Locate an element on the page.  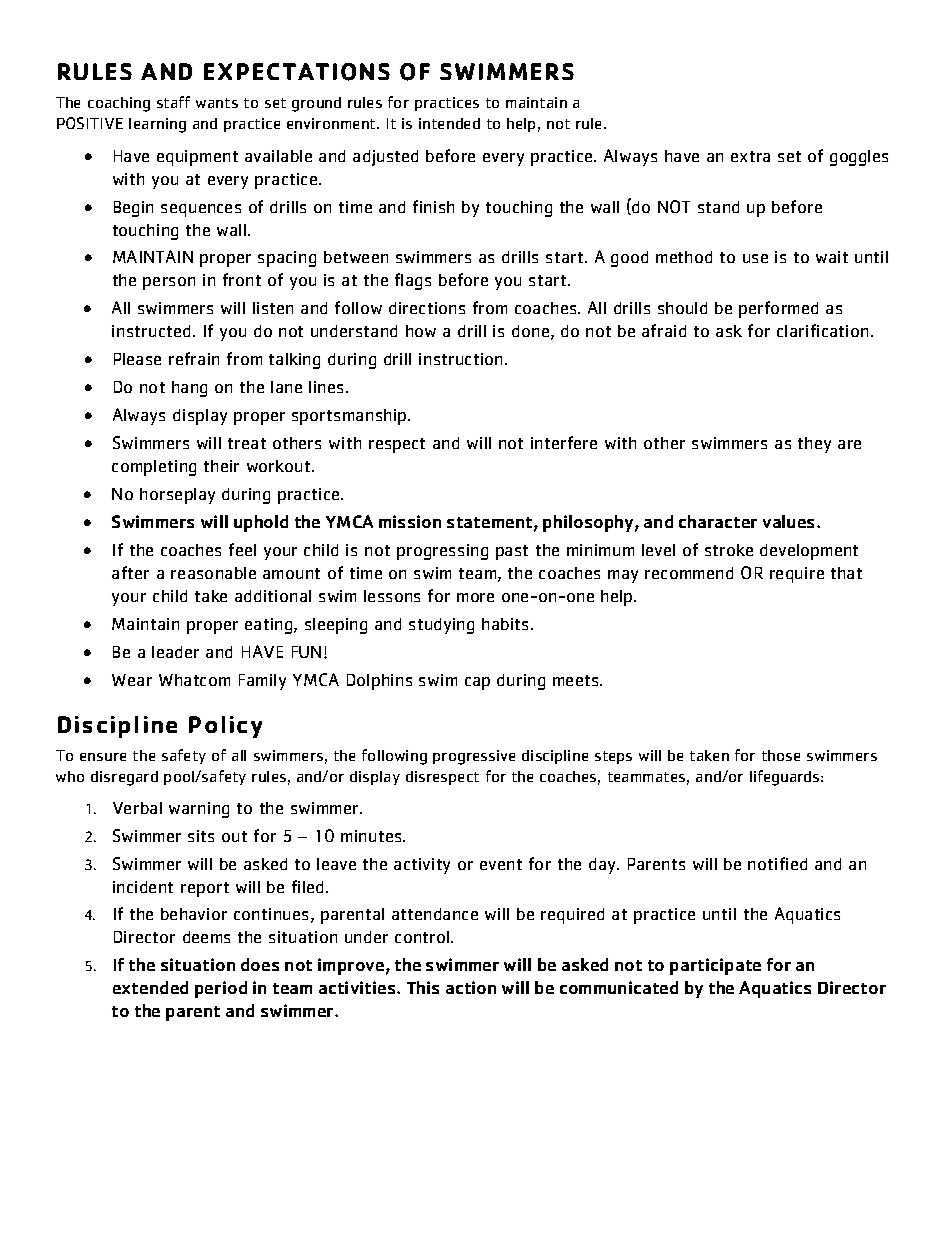
intended is located at coordinates (449, 123).
